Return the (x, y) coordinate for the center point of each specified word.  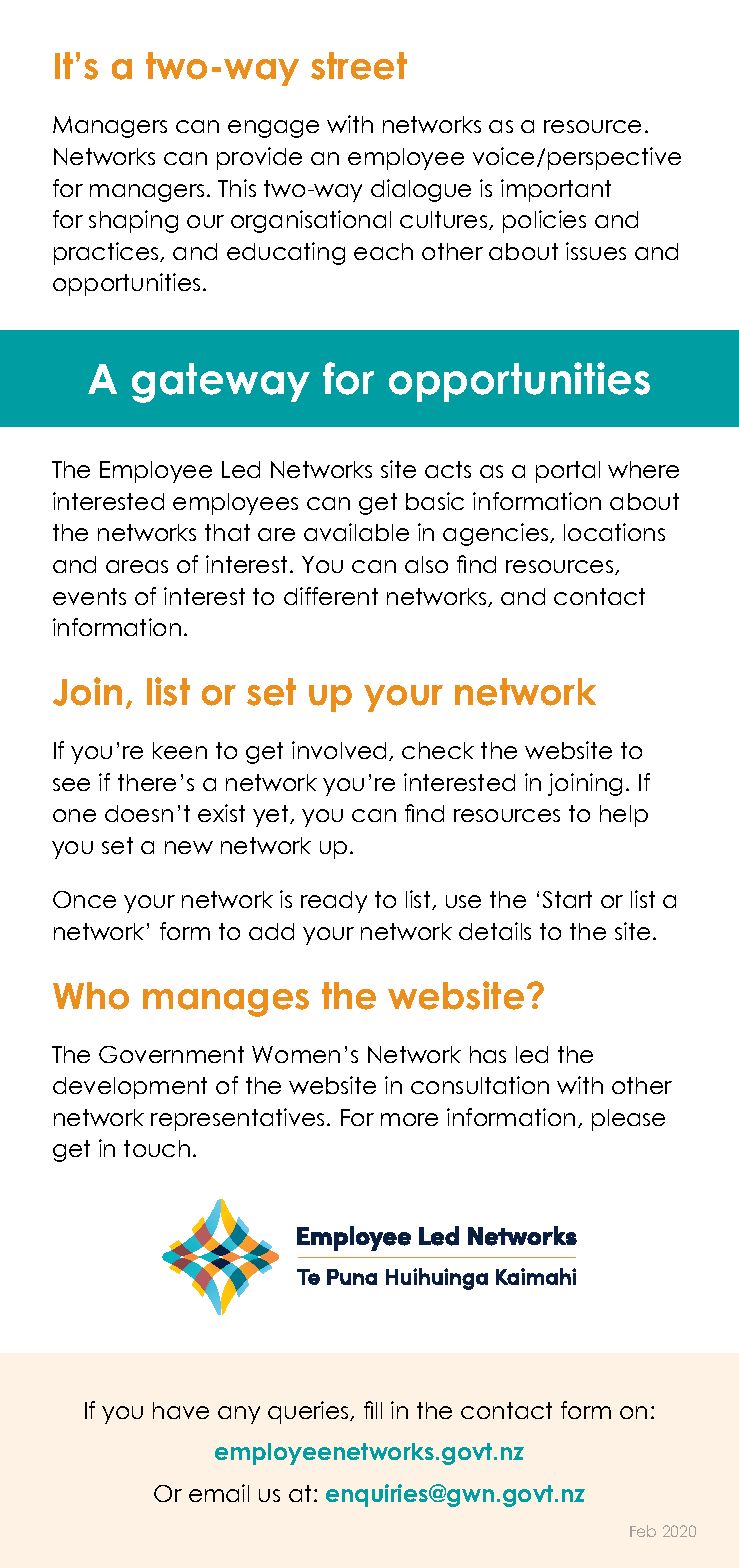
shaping (133, 221)
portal (568, 472)
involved (339, 750)
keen (180, 750)
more (409, 1119)
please (628, 1120)
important (556, 190)
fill (373, 1410)
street (359, 66)
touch (157, 1148)
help (624, 816)
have (181, 1410)
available (356, 532)
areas (137, 566)
